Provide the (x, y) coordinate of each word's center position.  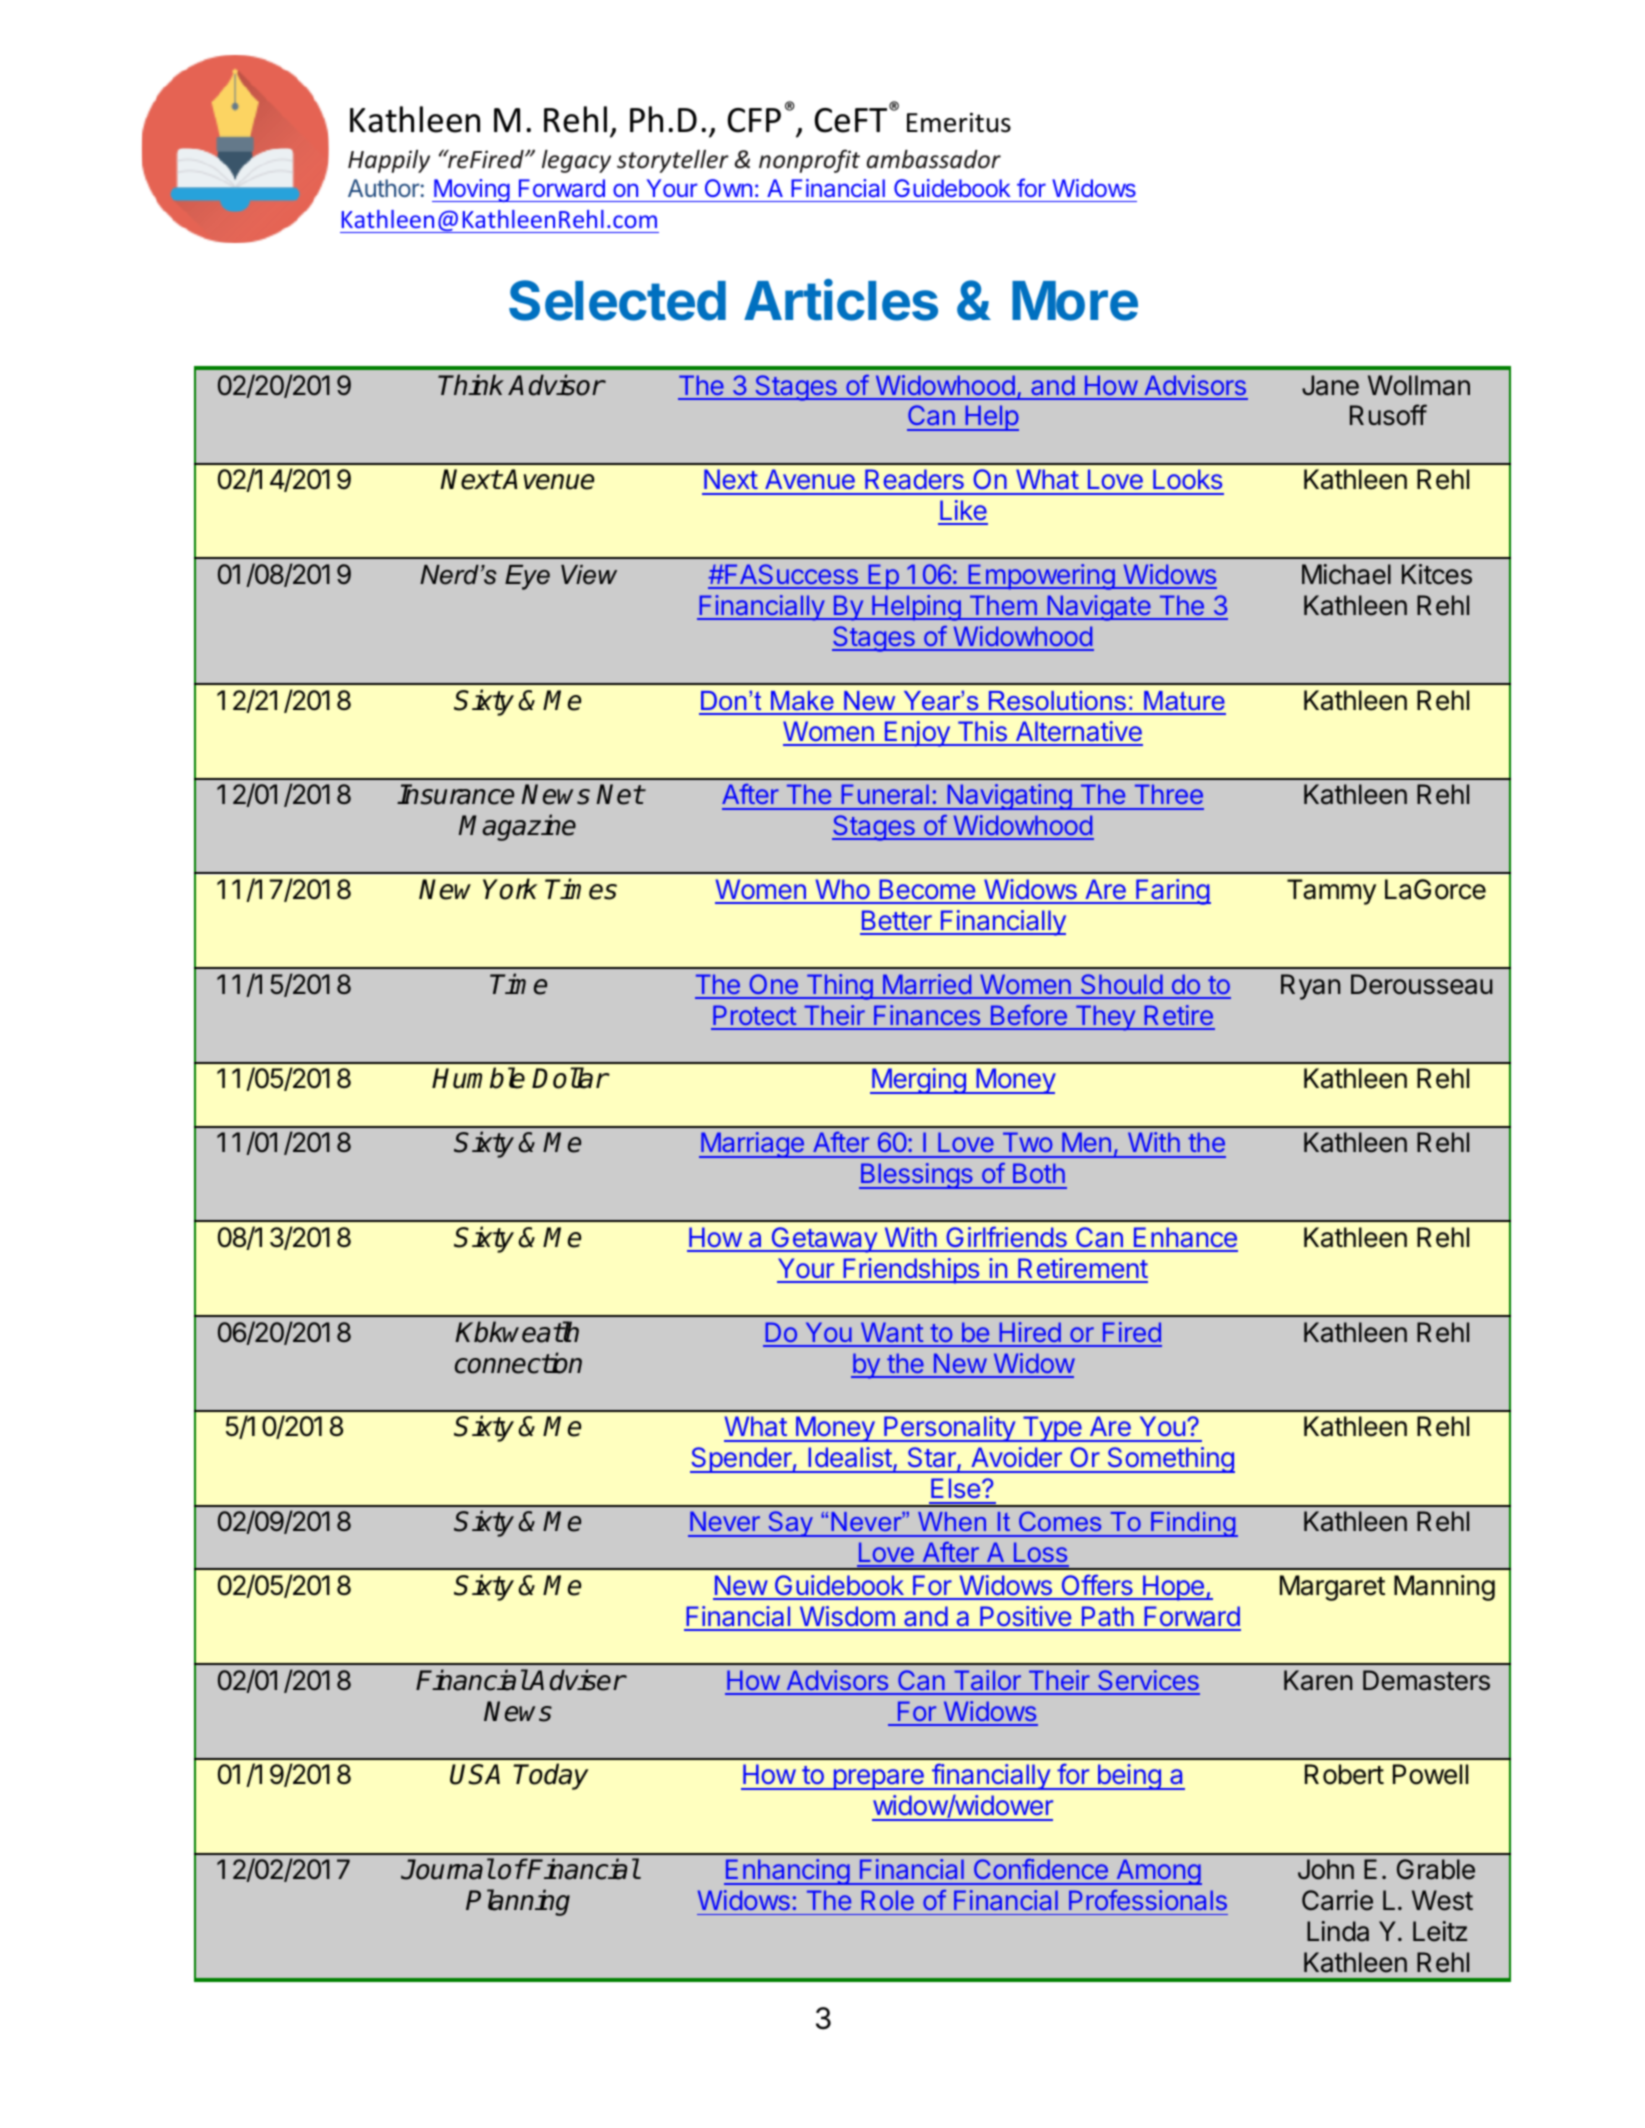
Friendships (911, 1271)
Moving (471, 190)
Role (888, 1900)
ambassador (934, 159)
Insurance (455, 794)
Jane (1330, 385)
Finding (1193, 1524)
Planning (518, 1902)
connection (518, 1363)
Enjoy (917, 734)
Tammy (1331, 892)
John (1326, 1869)
